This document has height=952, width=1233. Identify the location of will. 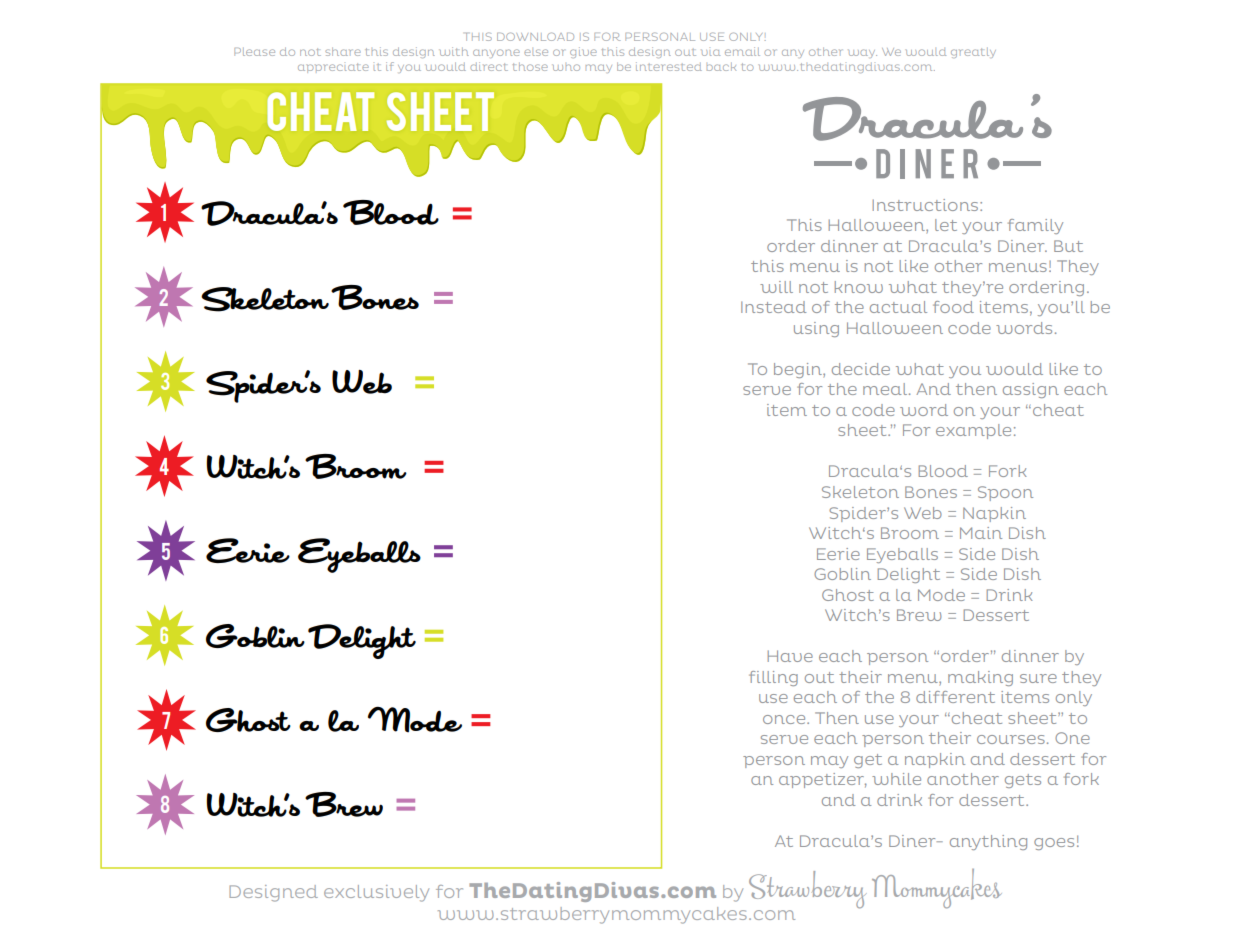
(776, 287).
